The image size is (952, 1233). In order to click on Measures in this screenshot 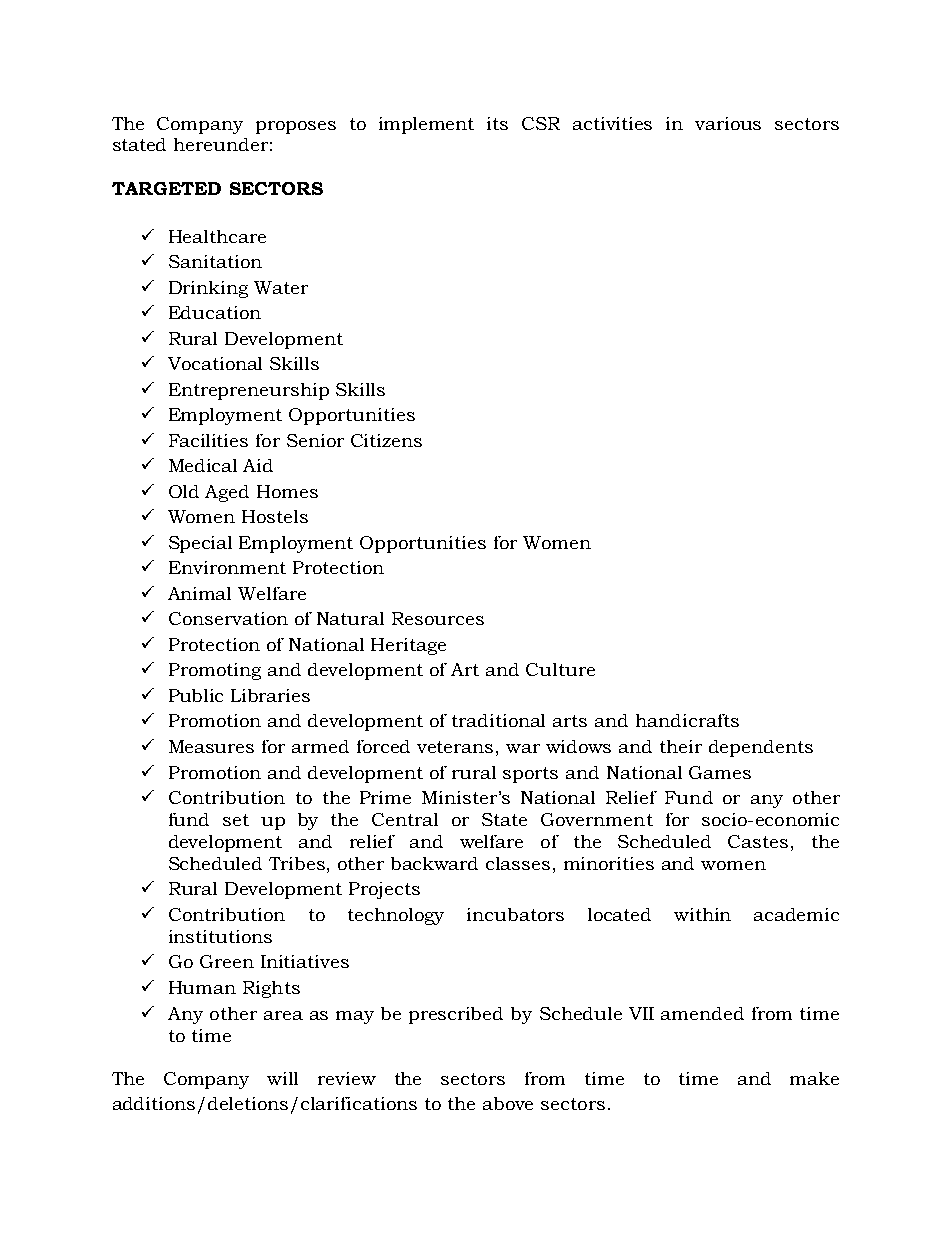, I will do `click(211, 746)`.
